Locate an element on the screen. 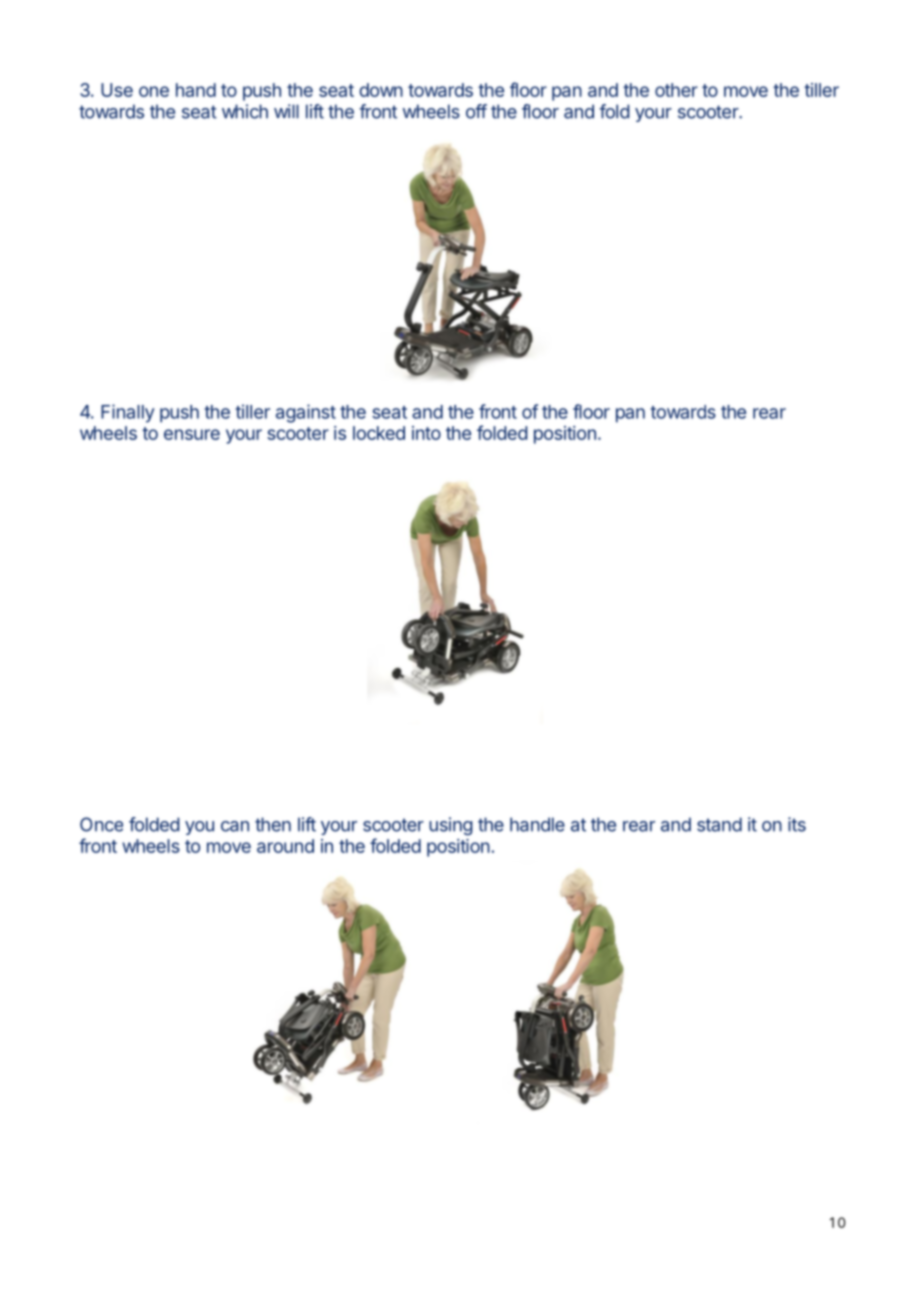 The width and height of the screenshot is (924, 1308). into is located at coordinates (426, 433).
